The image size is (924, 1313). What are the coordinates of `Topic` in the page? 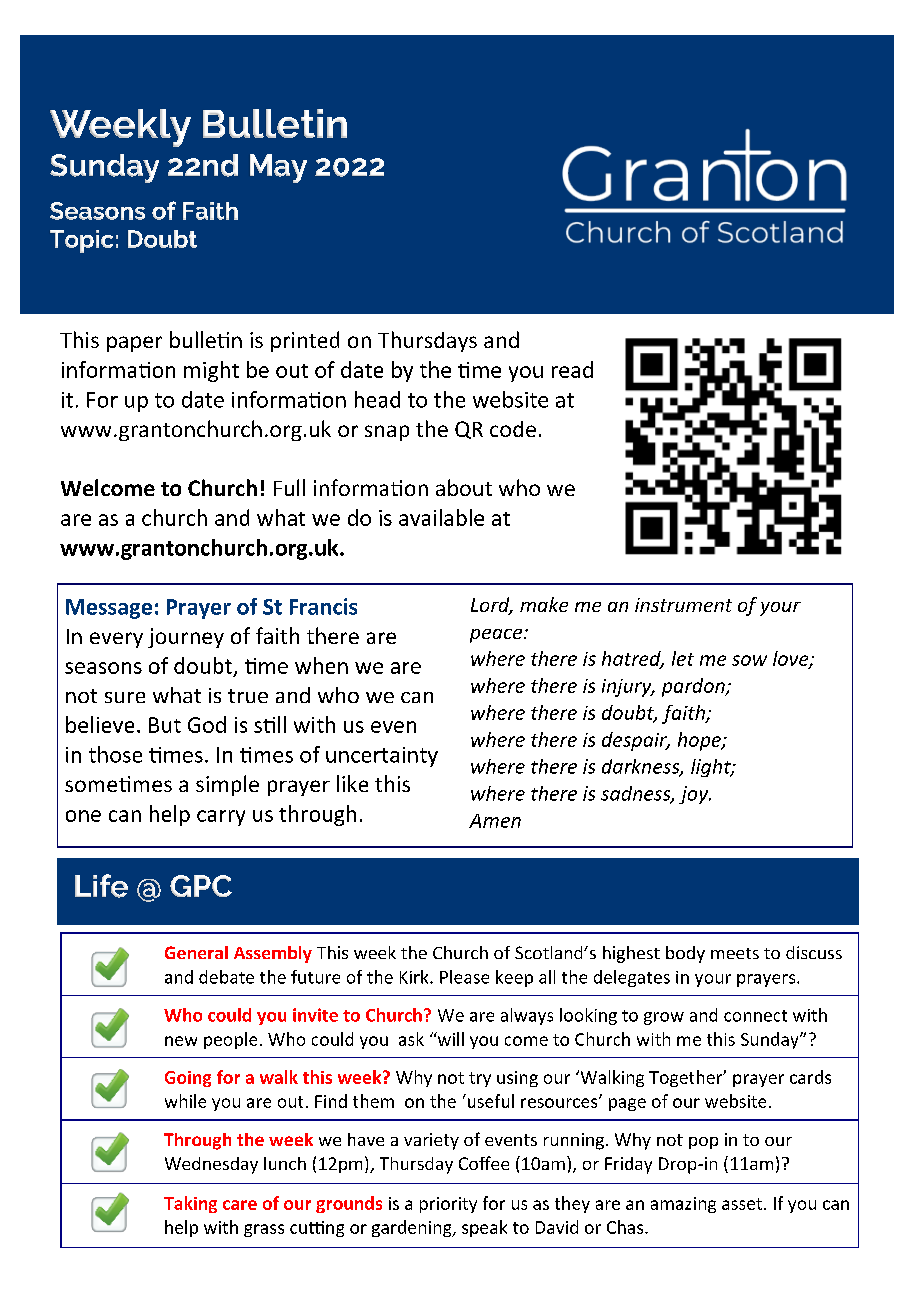 It's located at (81, 241).
